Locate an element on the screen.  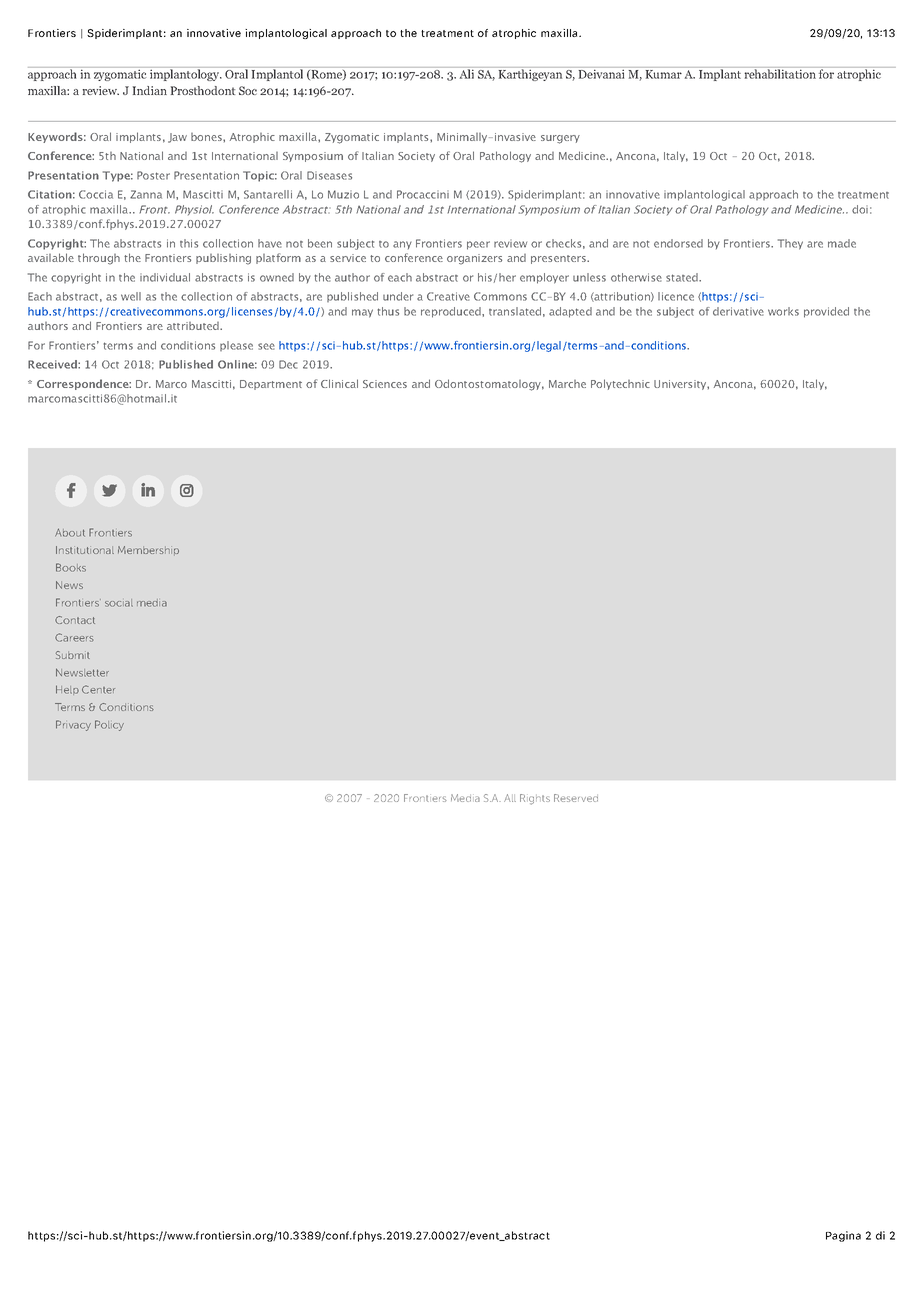
Rights is located at coordinates (535, 799).
